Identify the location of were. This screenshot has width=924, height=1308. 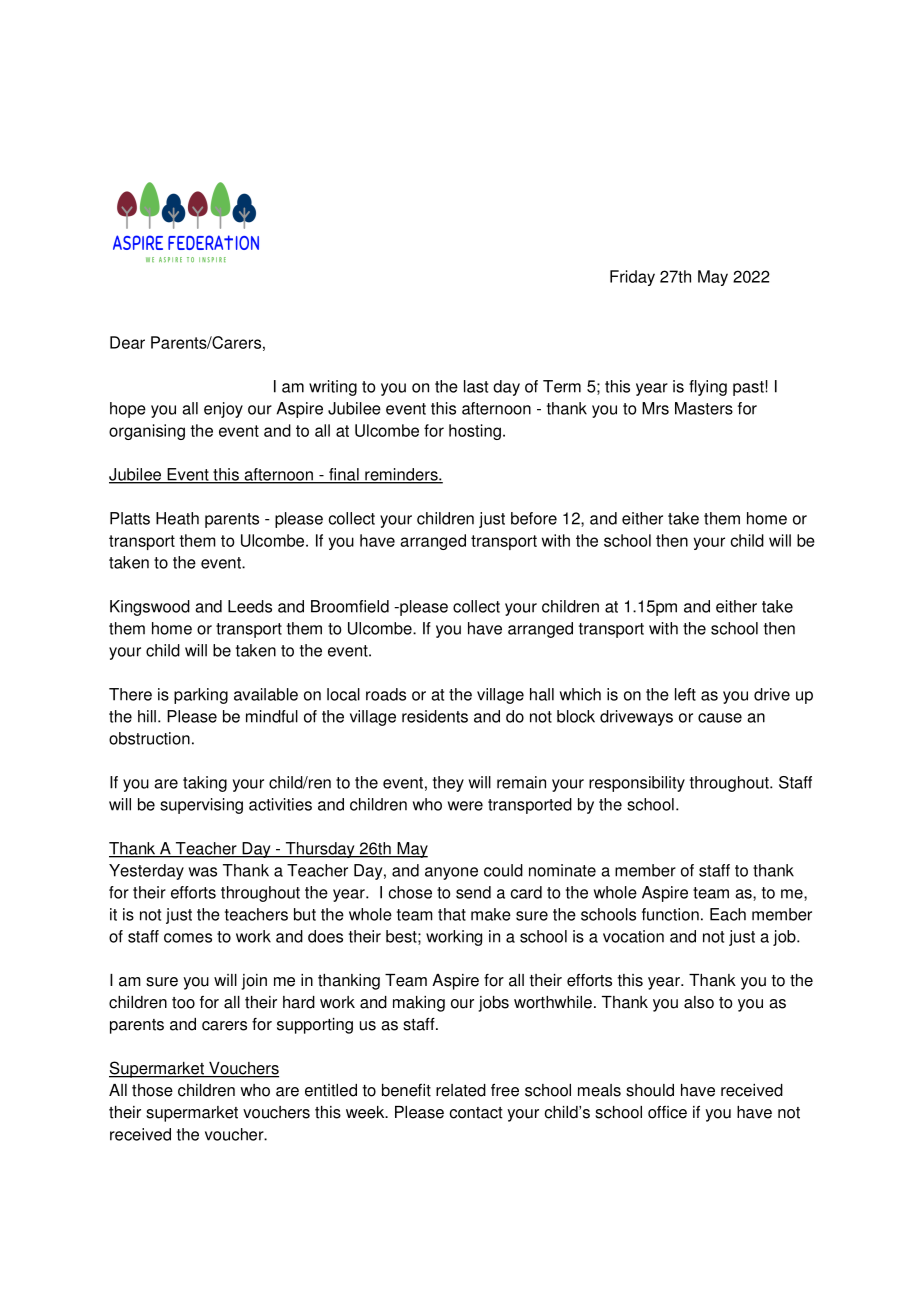
(465, 806).
